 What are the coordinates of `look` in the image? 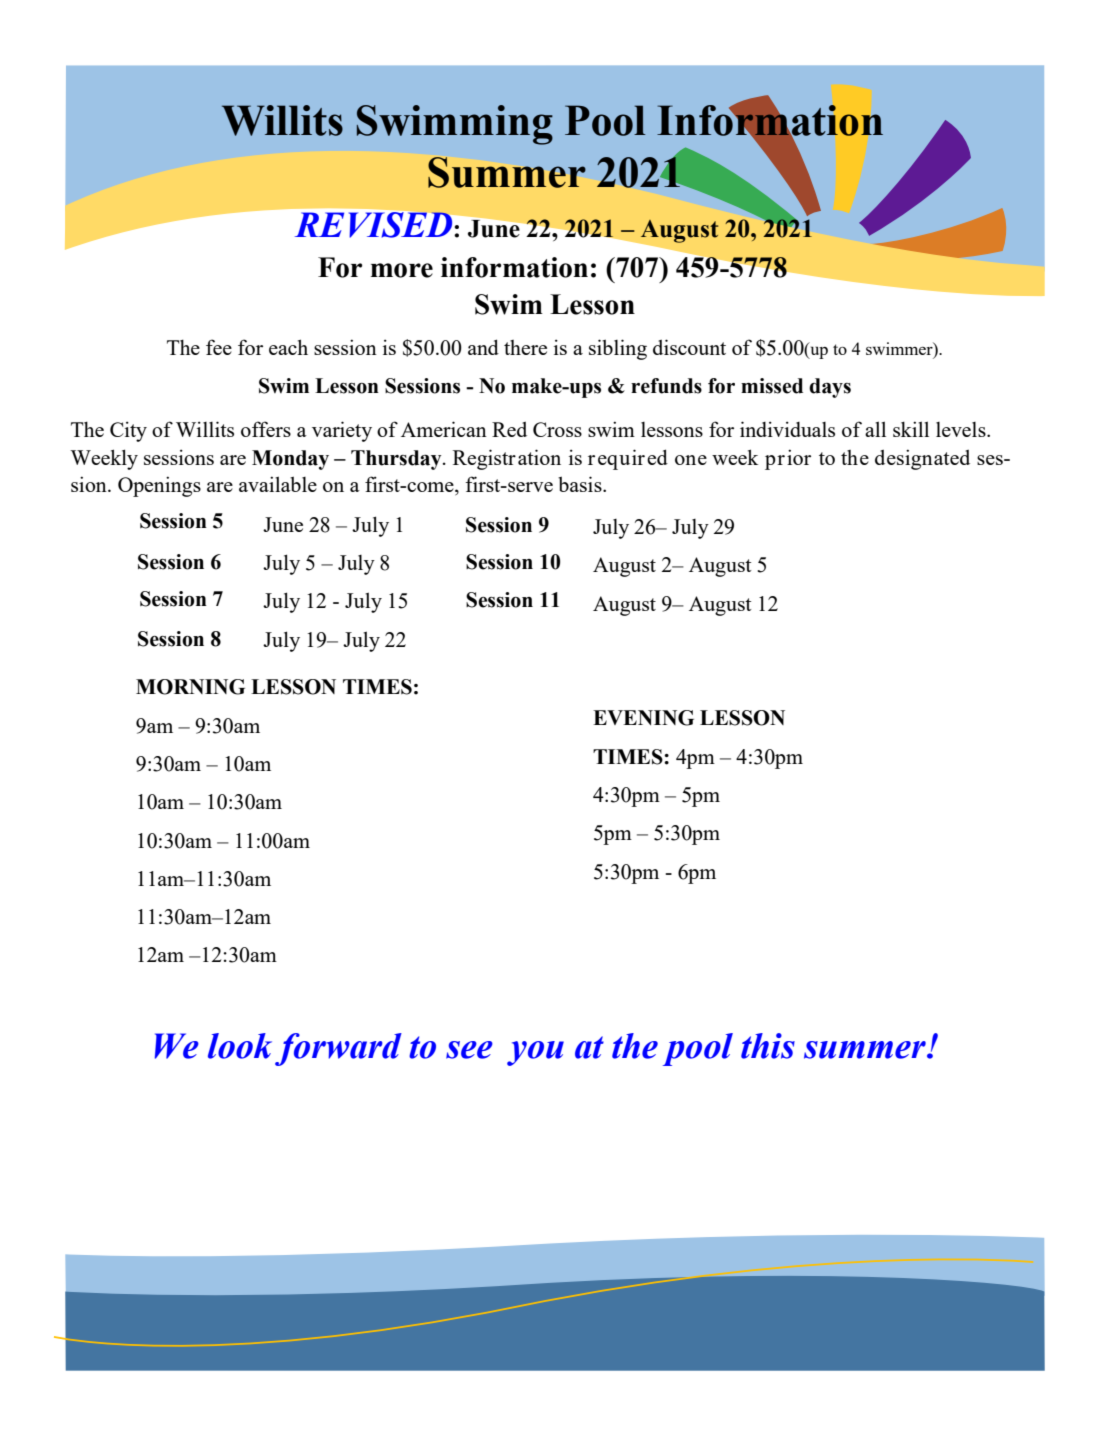 It's located at (240, 1046).
